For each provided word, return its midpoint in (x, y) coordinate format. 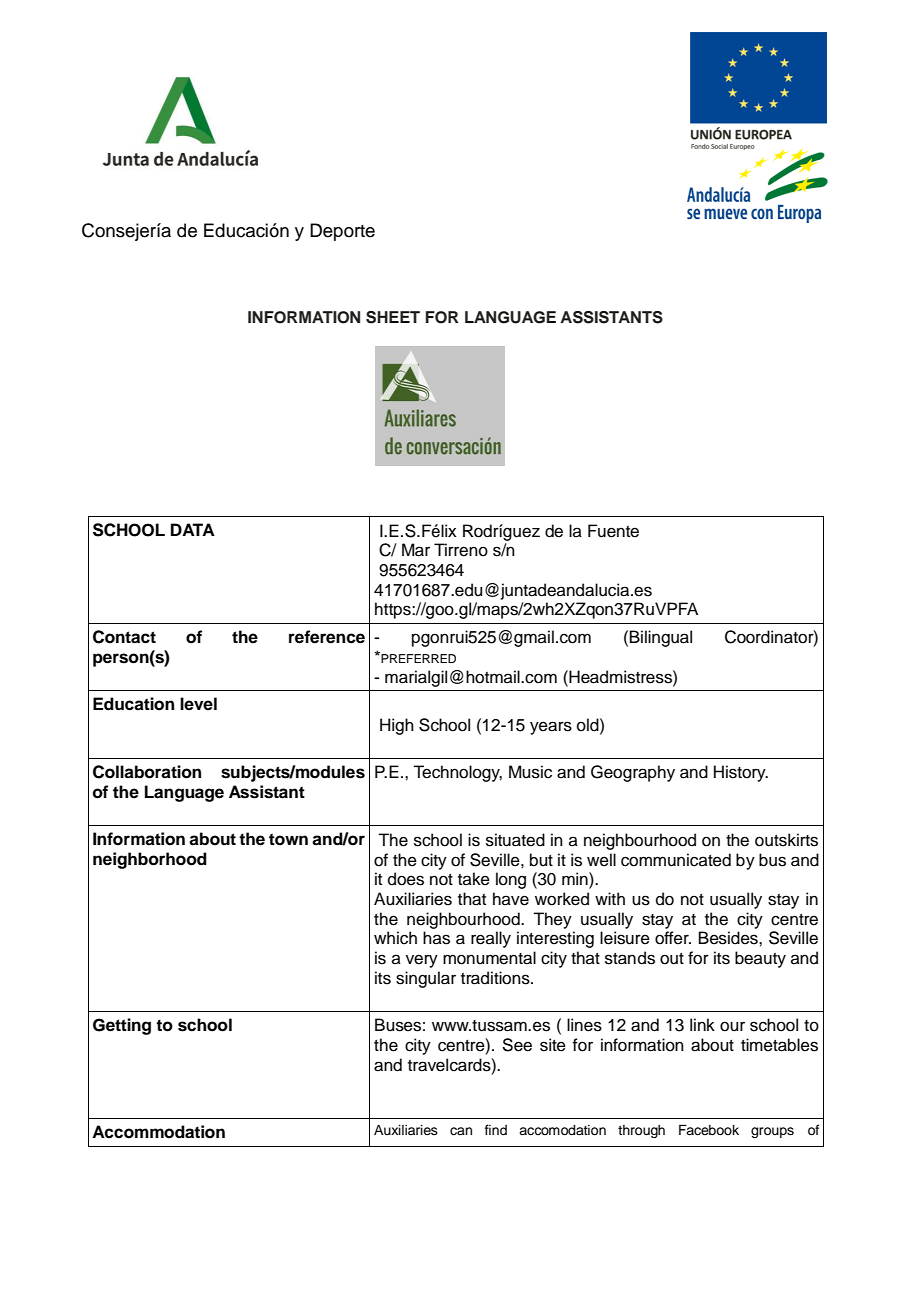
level (198, 704)
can (461, 1131)
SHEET (393, 317)
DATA (193, 529)
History (741, 773)
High (397, 726)
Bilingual (661, 638)
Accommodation (158, 1132)
